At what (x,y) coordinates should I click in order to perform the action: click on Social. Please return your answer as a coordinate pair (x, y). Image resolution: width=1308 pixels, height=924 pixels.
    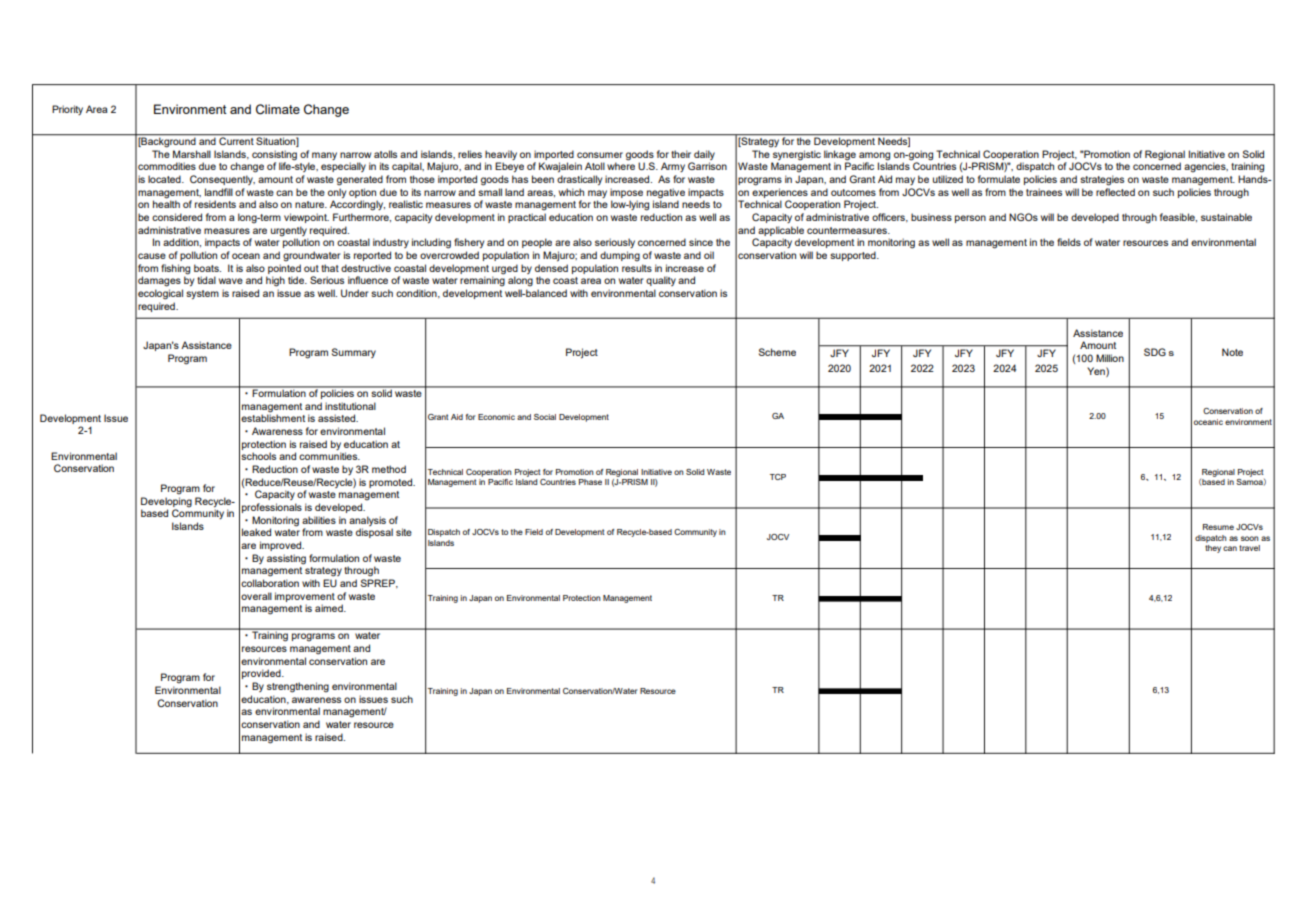
    Looking at the image, I should click on (545, 417).
